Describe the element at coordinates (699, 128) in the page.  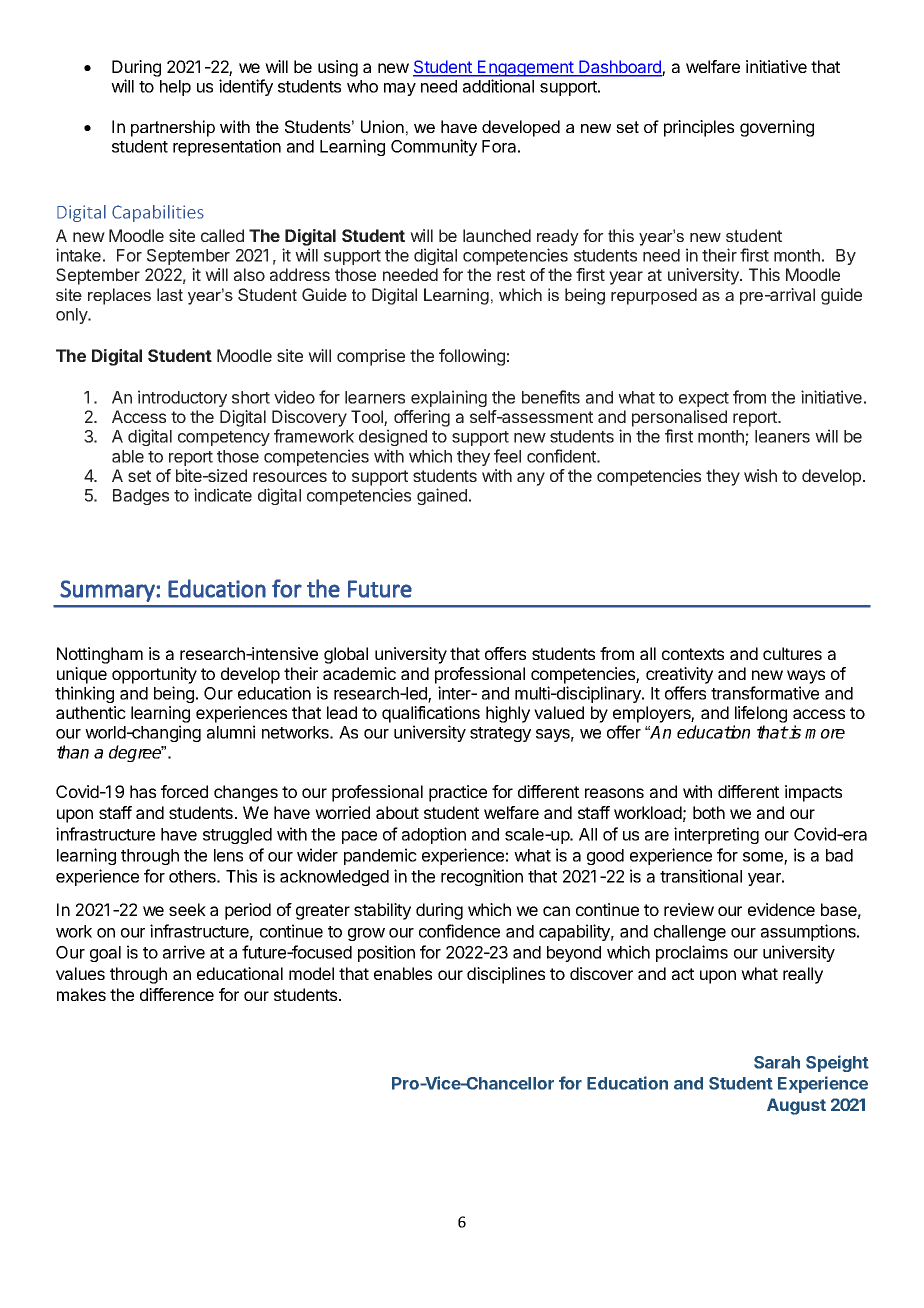
I see `principles` at that location.
